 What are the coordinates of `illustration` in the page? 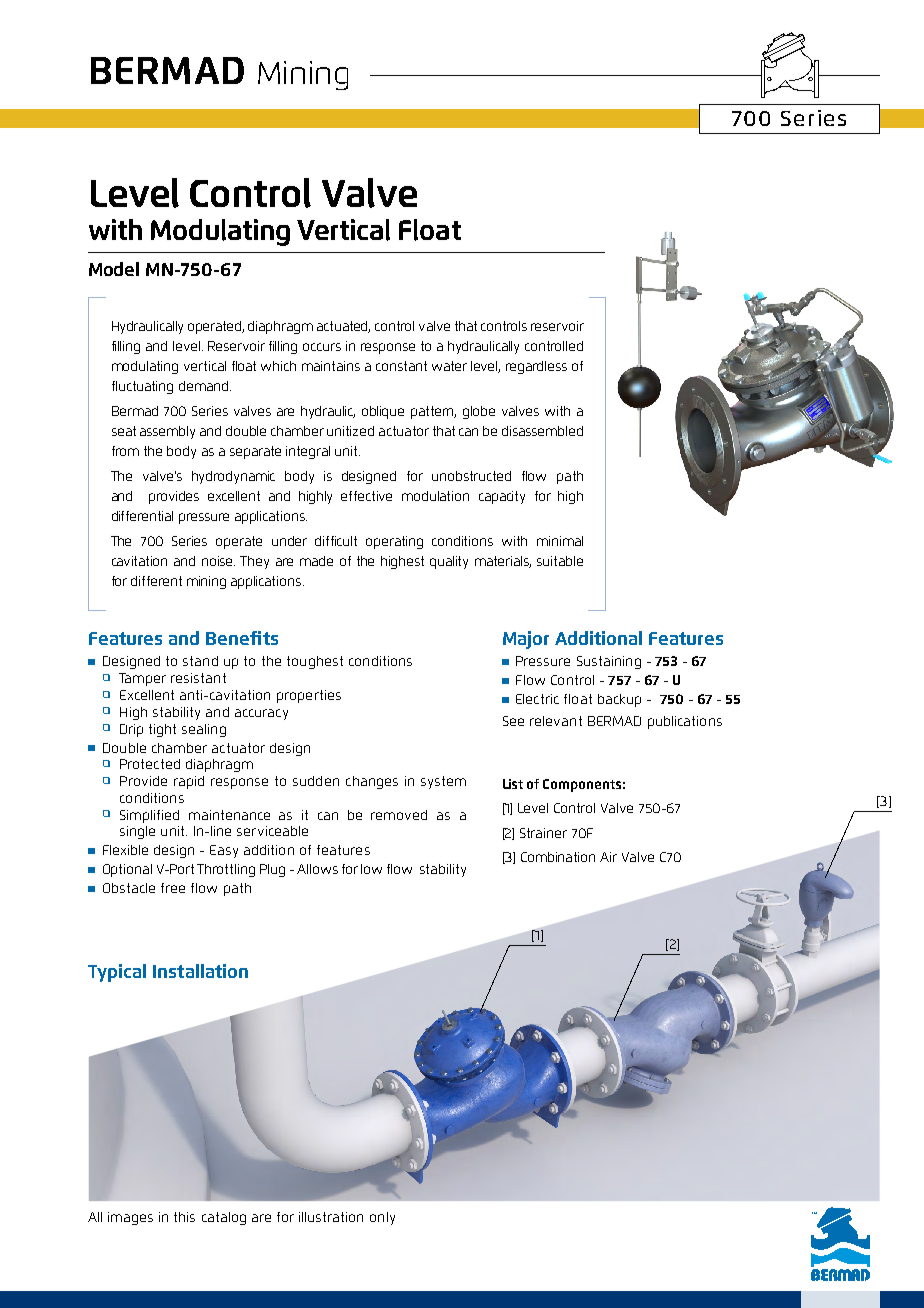 It's located at (331, 1217).
